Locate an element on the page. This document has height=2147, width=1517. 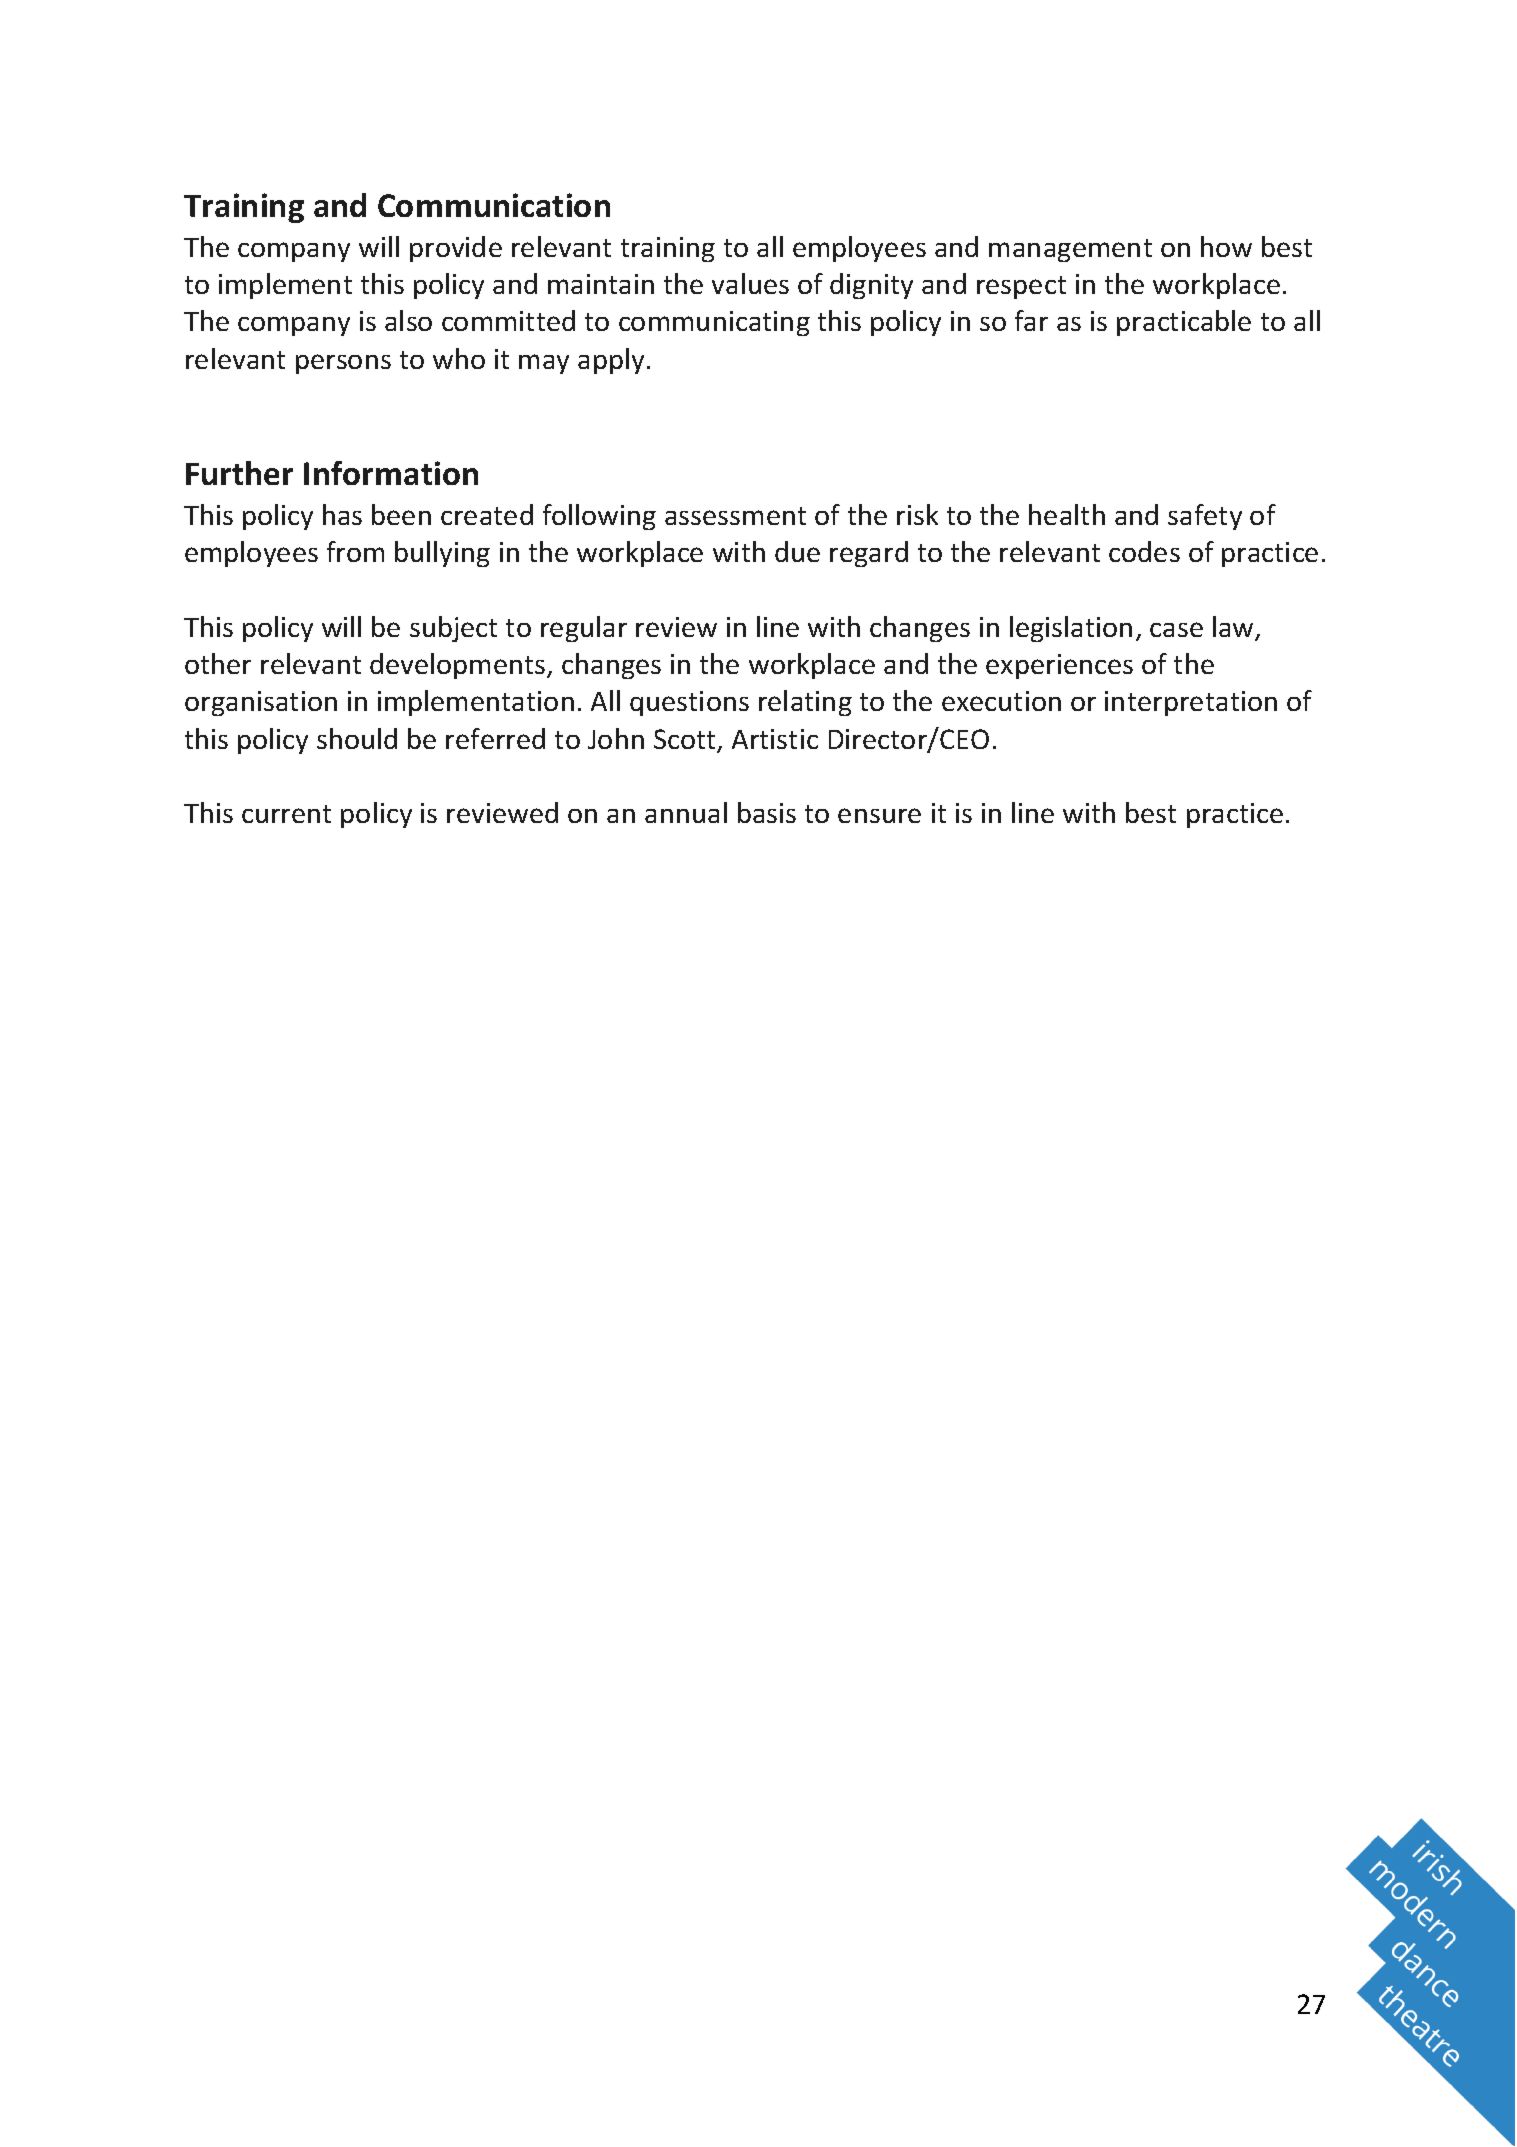
current is located at coordinates (286, 814).
